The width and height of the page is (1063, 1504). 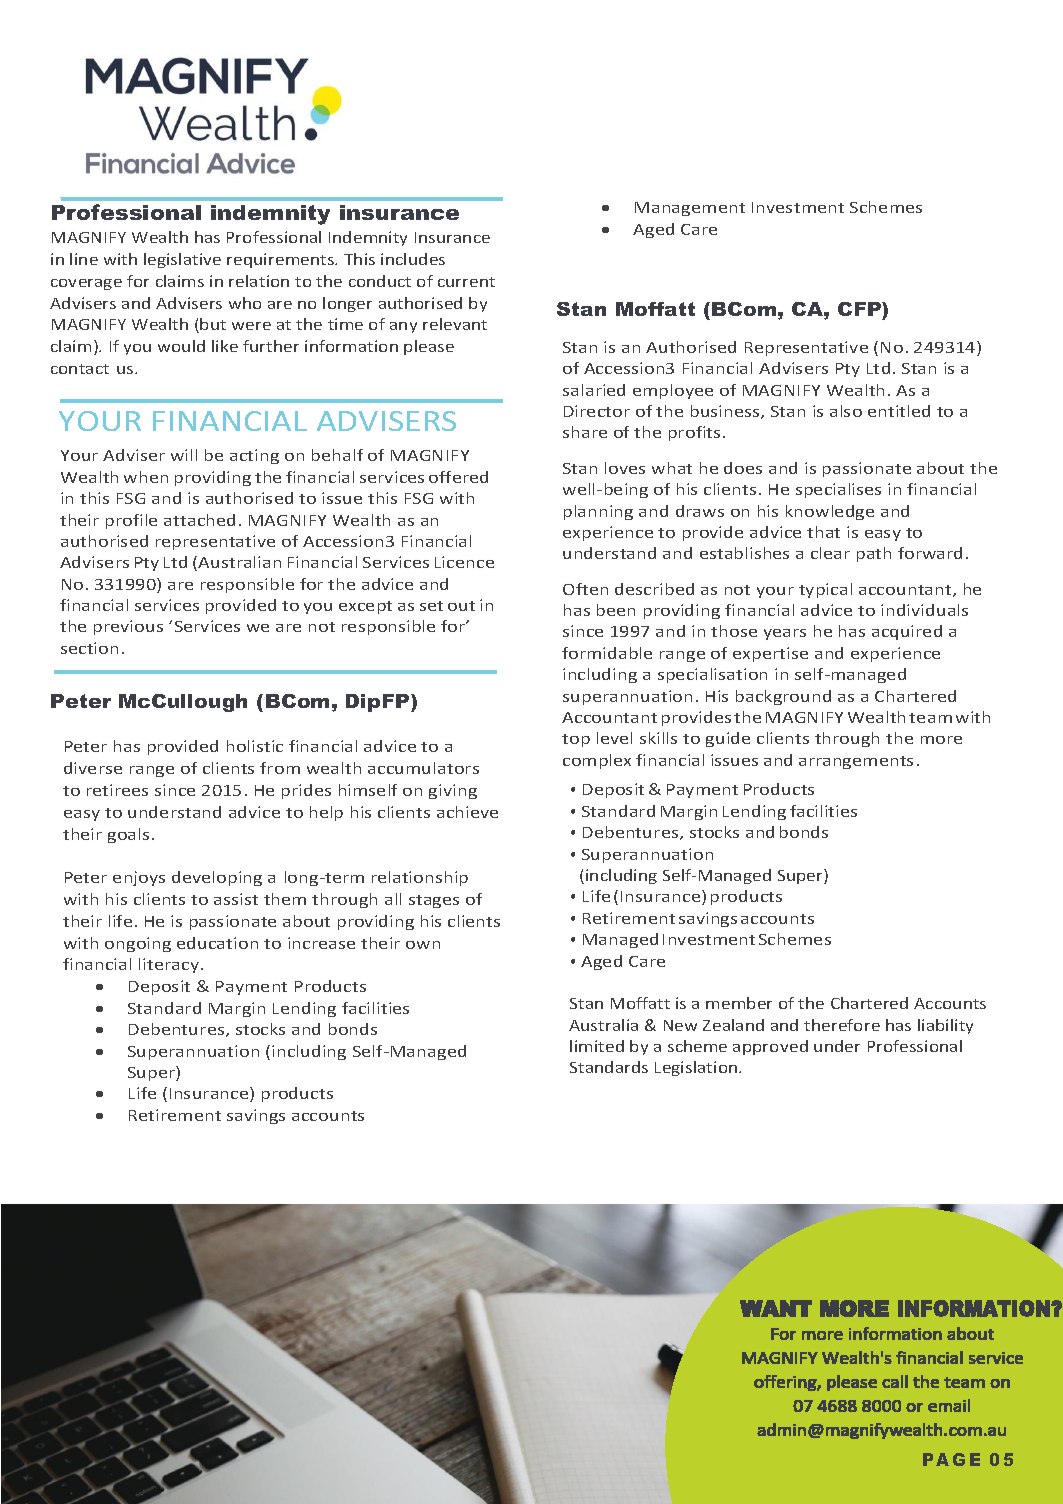 What do you see at coordinates (776, 1308) in the page?
I see `WANT` at bounding box center [776, 1308].
